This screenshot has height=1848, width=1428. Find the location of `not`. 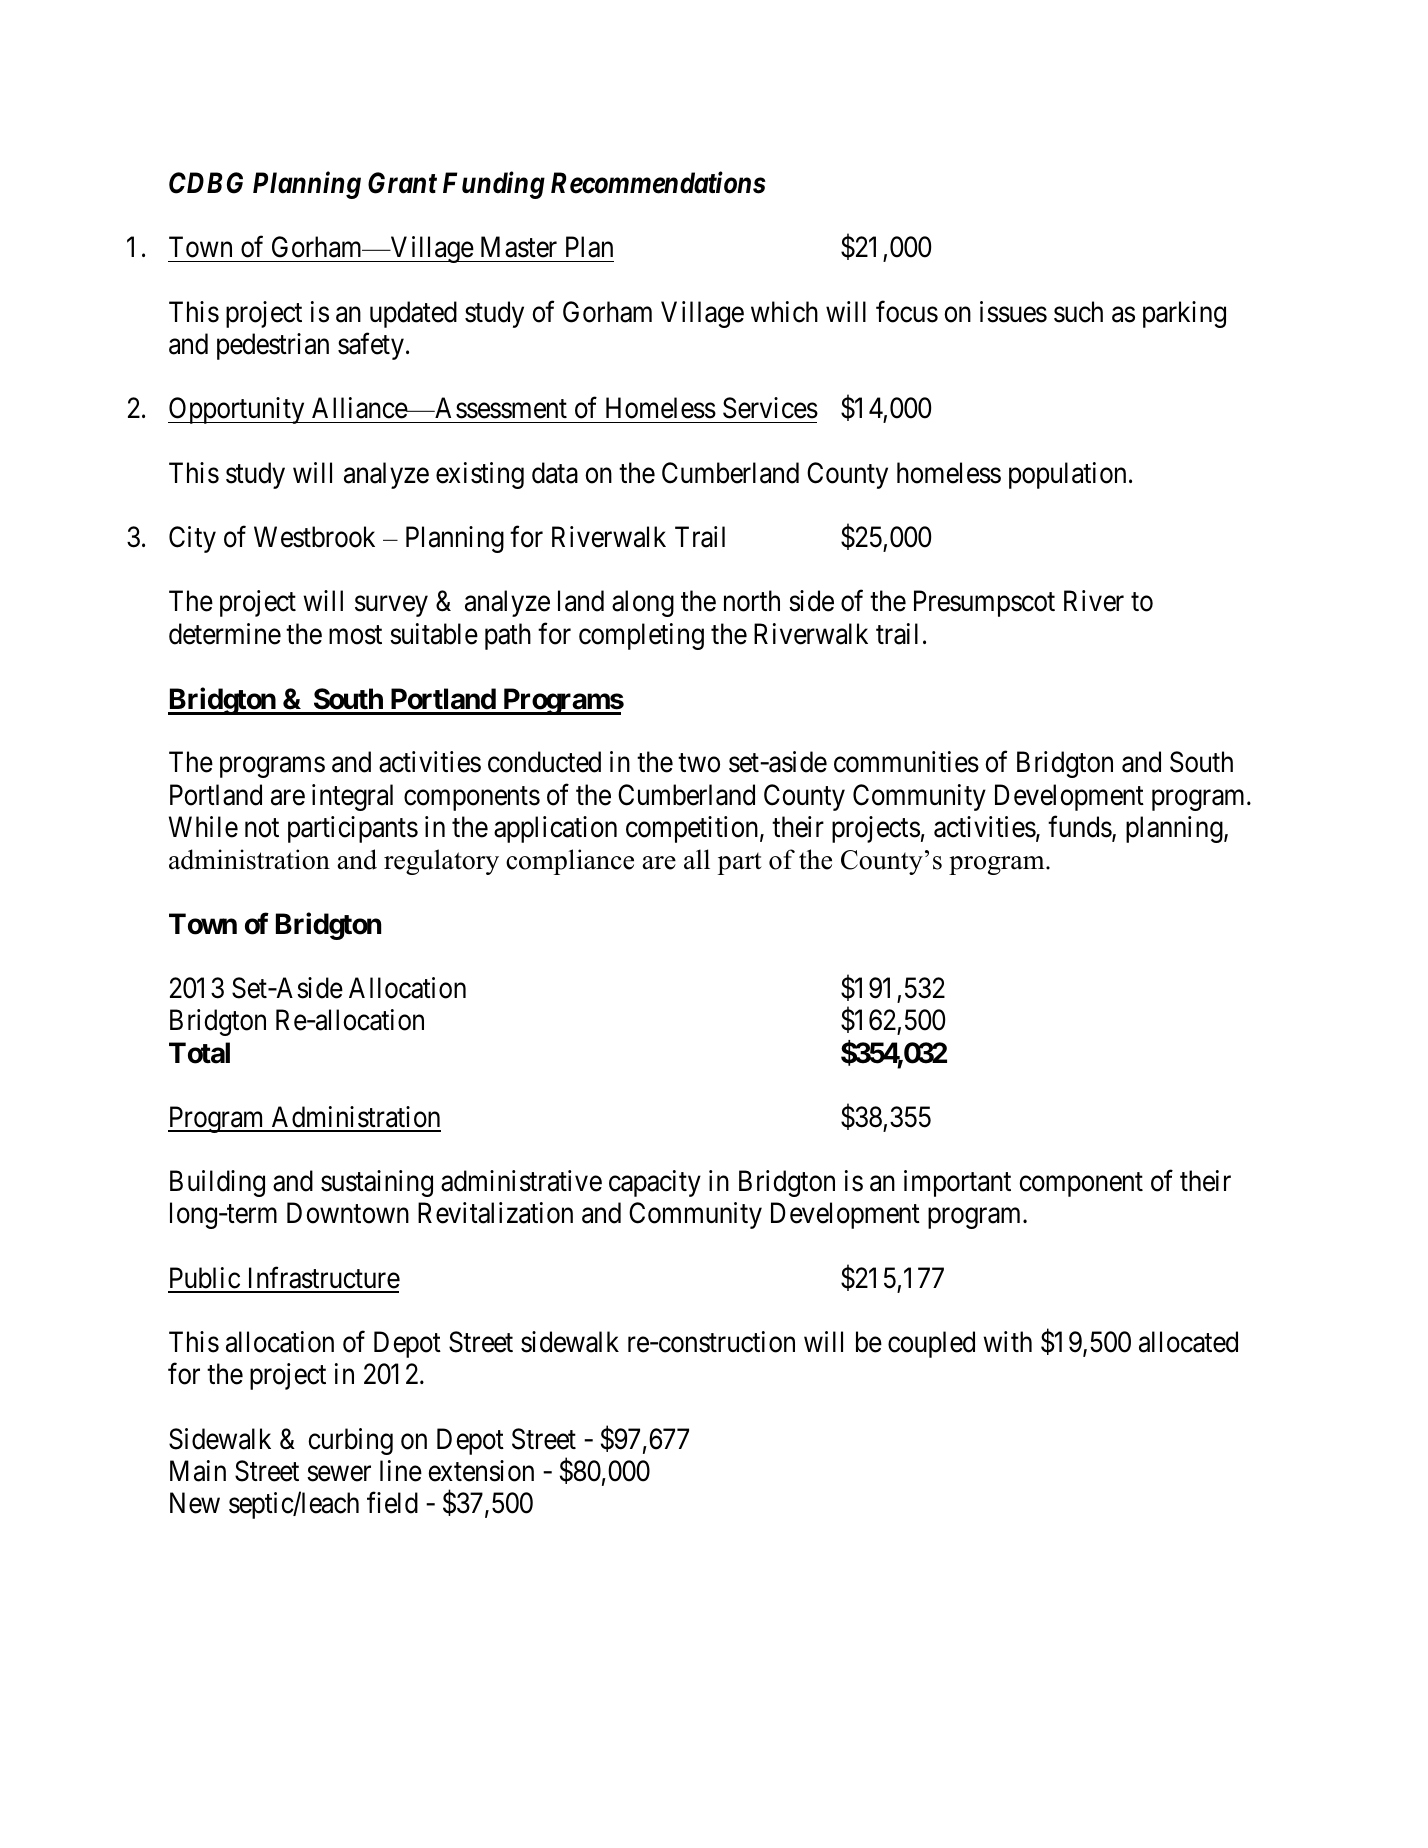

not is located at coordinates (262, 828).
